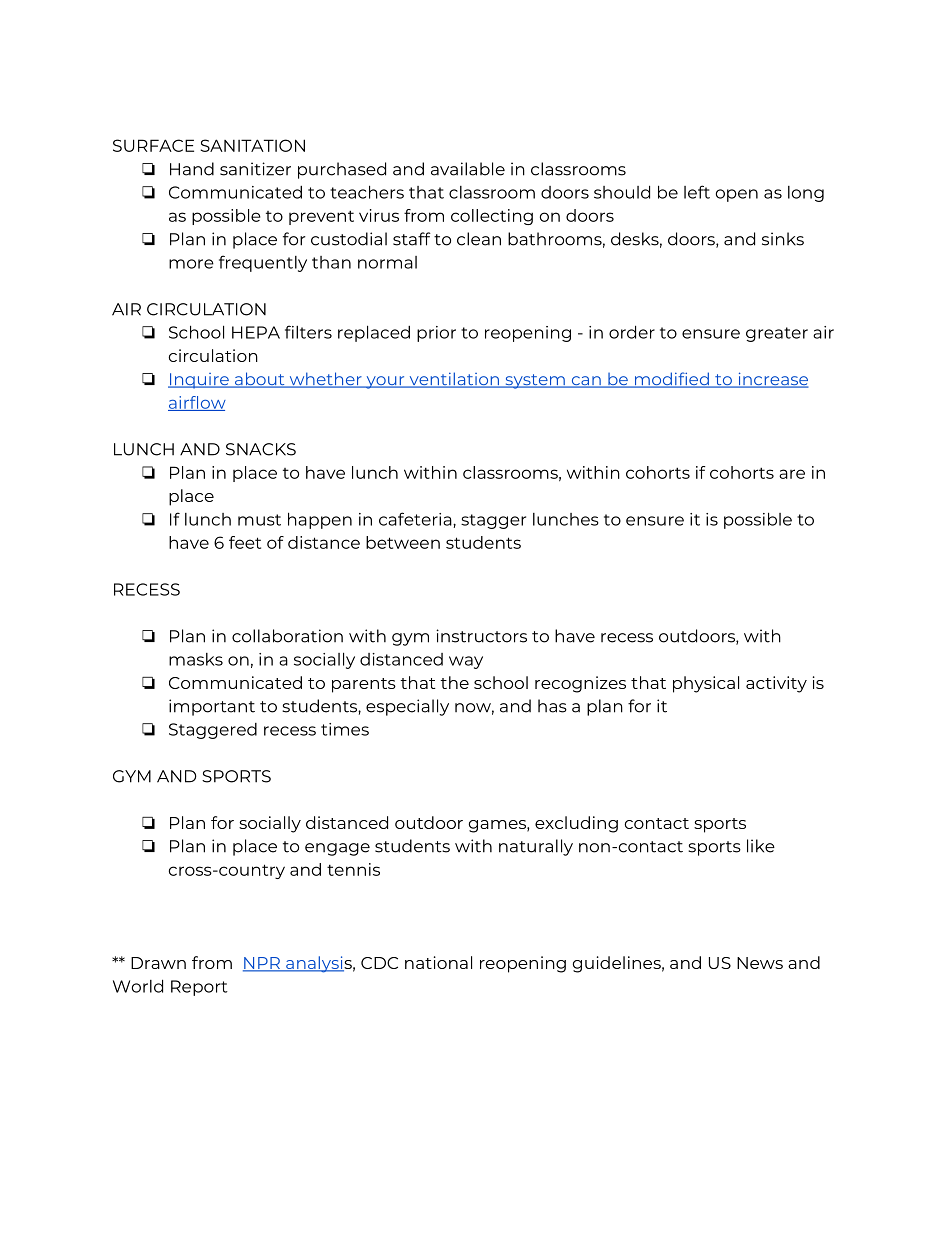 The height and width of the image is (1233, 952). What do you see at coordinates (761, 846) in the image?
I see `like` at bounding box center [761, 846].
